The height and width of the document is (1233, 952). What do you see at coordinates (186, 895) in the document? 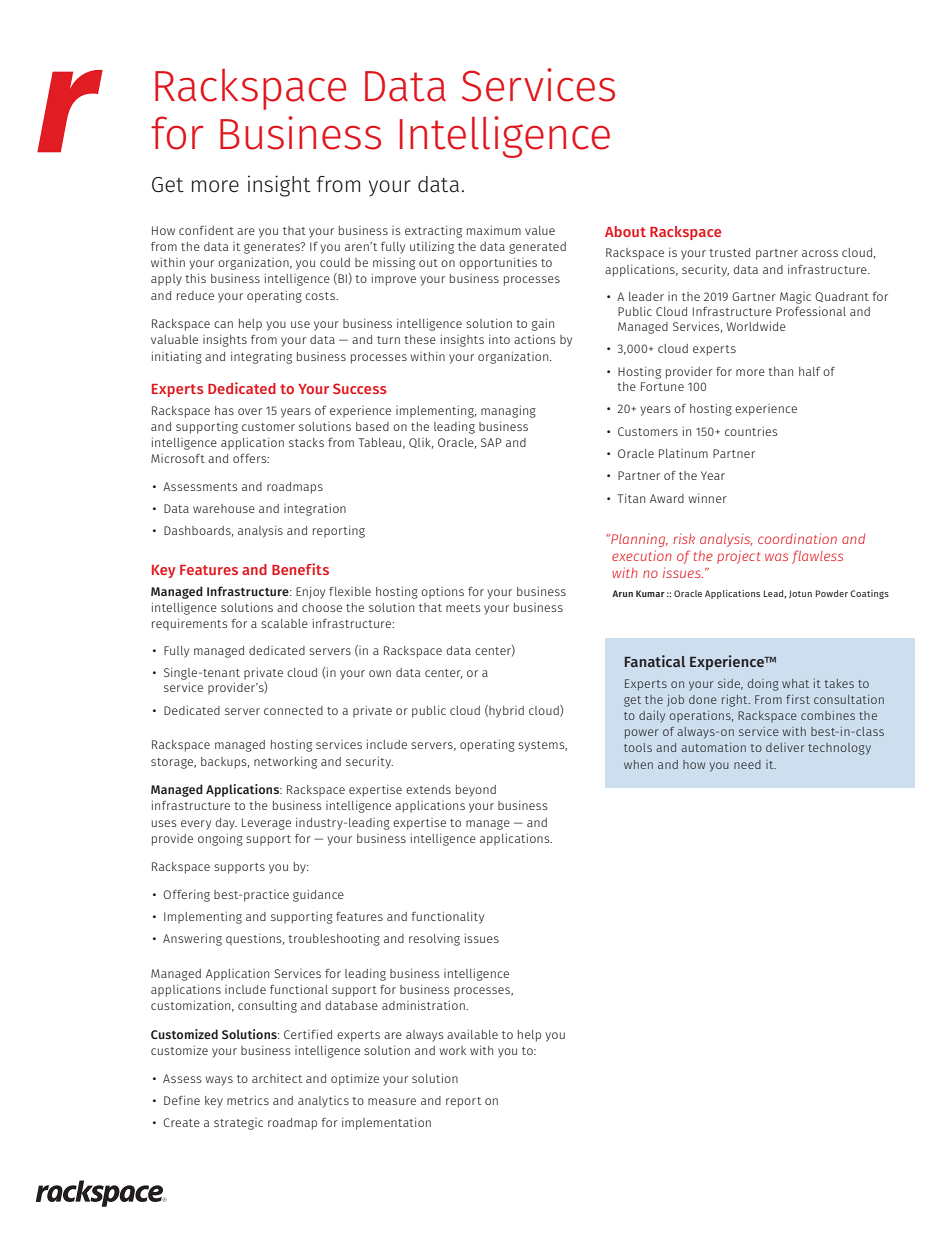
I see `Offering` at bounding box center [186, 895].
